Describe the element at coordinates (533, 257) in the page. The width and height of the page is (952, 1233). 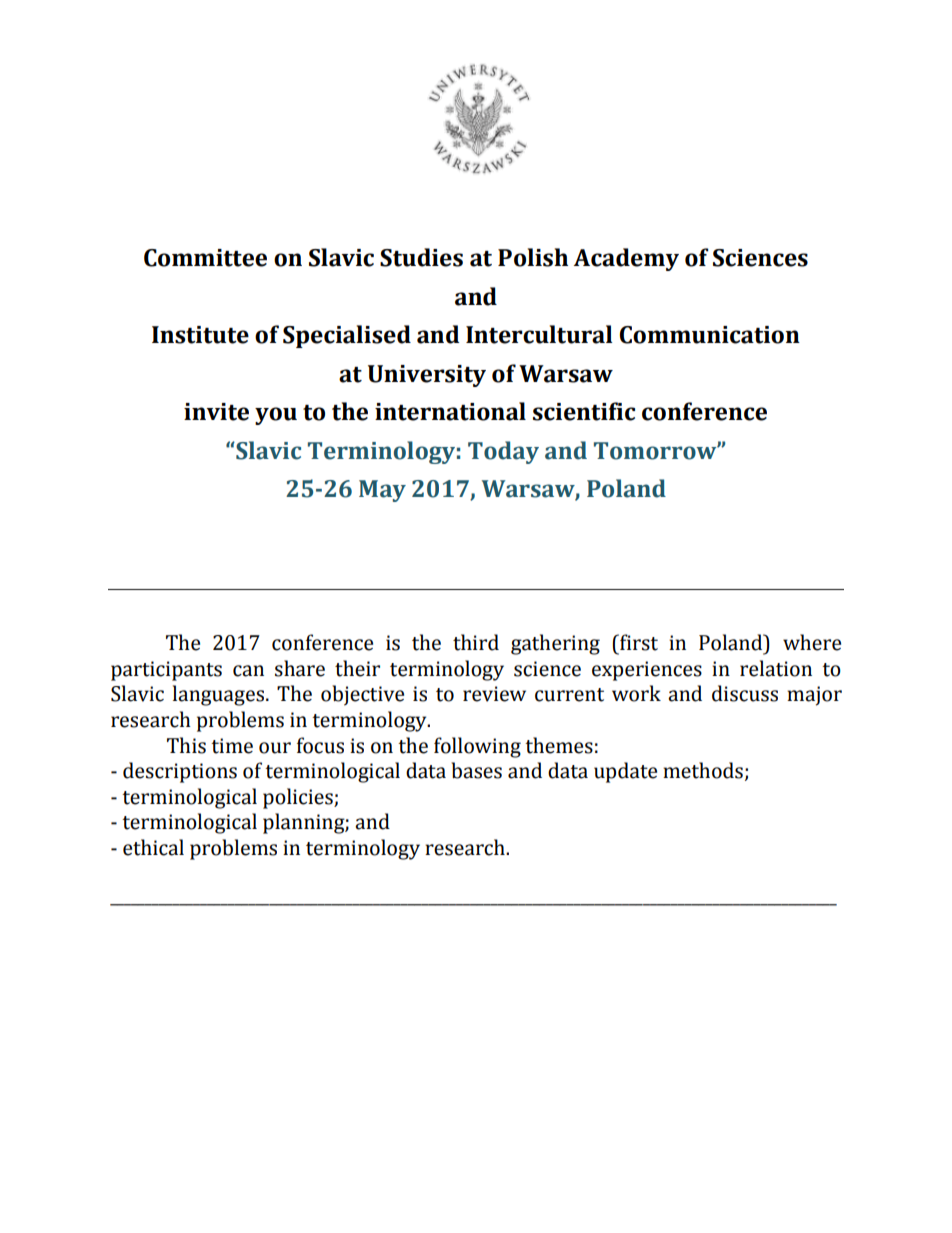
I see `Polish` at that location.
